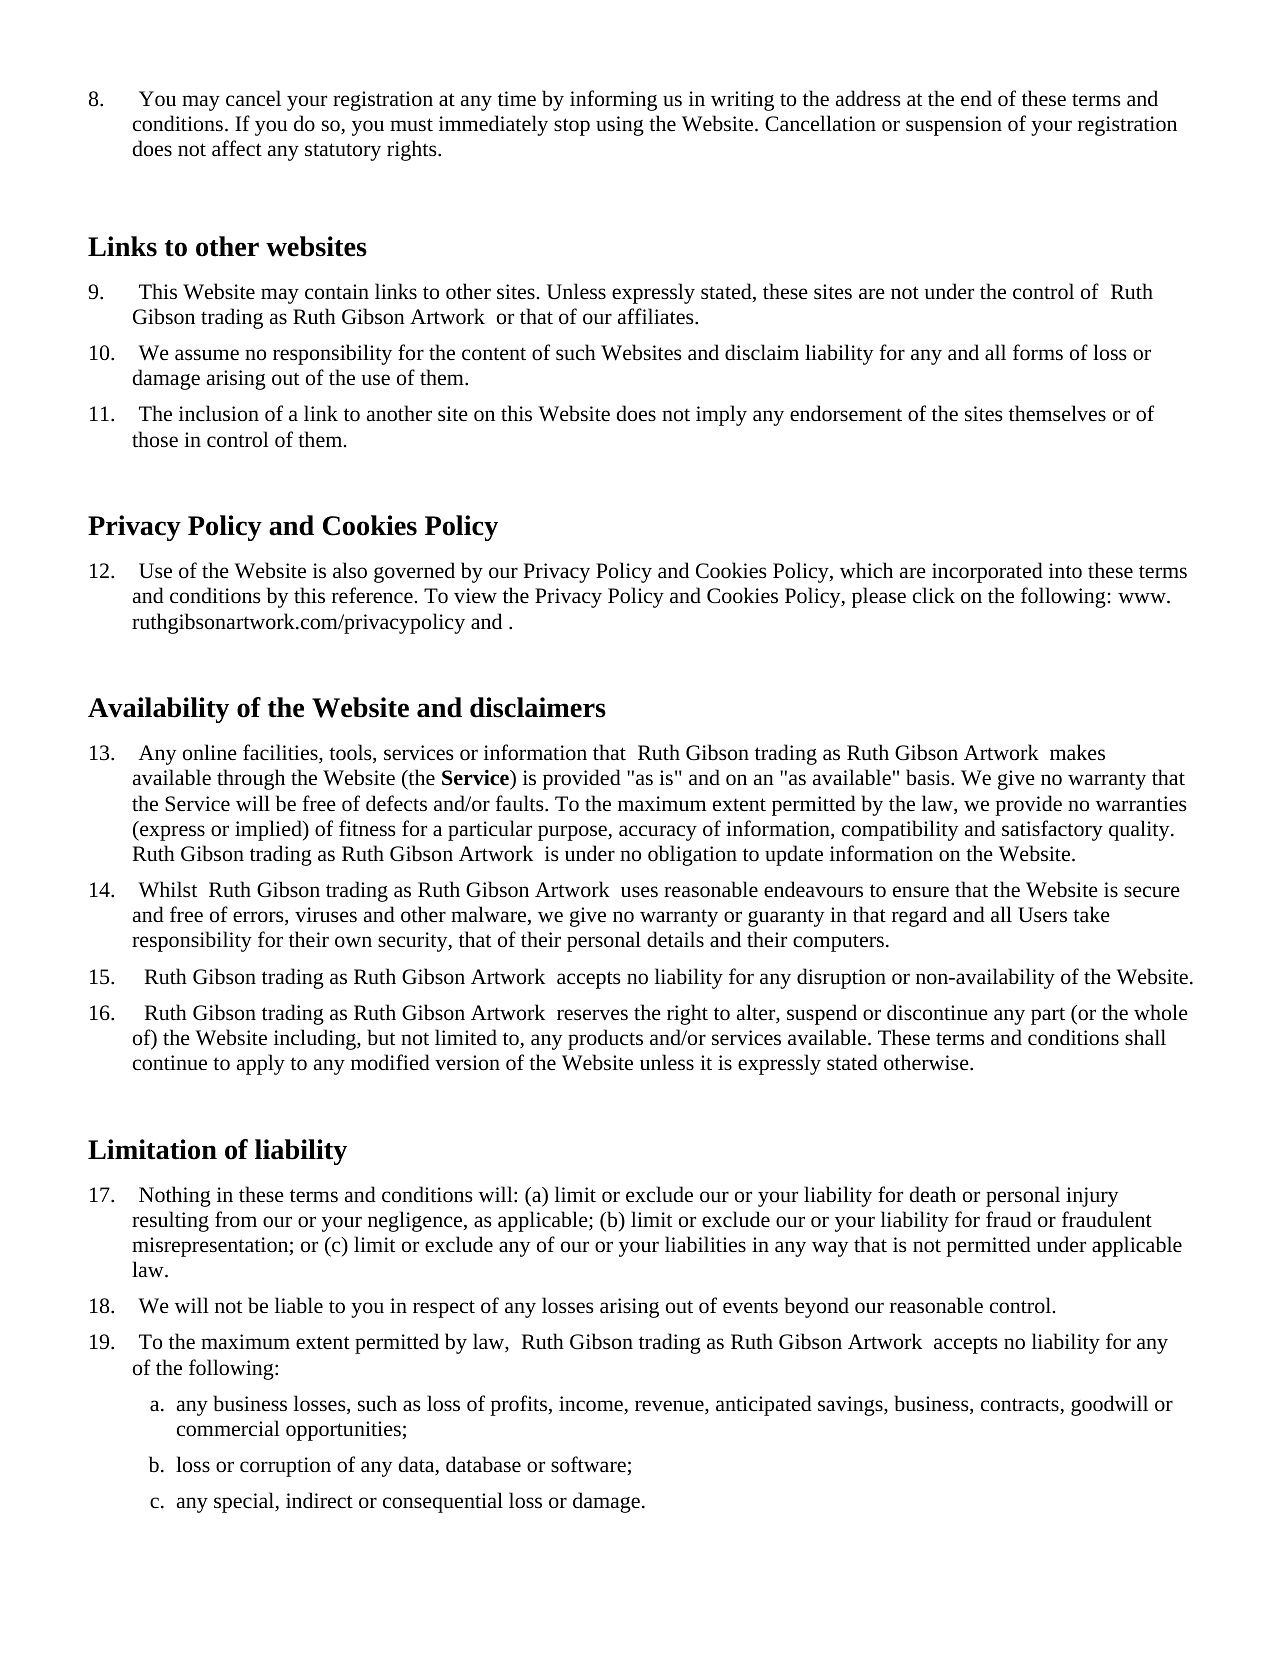 Image resolution: width=1283 pixels, height=1660 pixels. Describe the element at coordinates (475, 596) in the image. I see `view` at that location.
